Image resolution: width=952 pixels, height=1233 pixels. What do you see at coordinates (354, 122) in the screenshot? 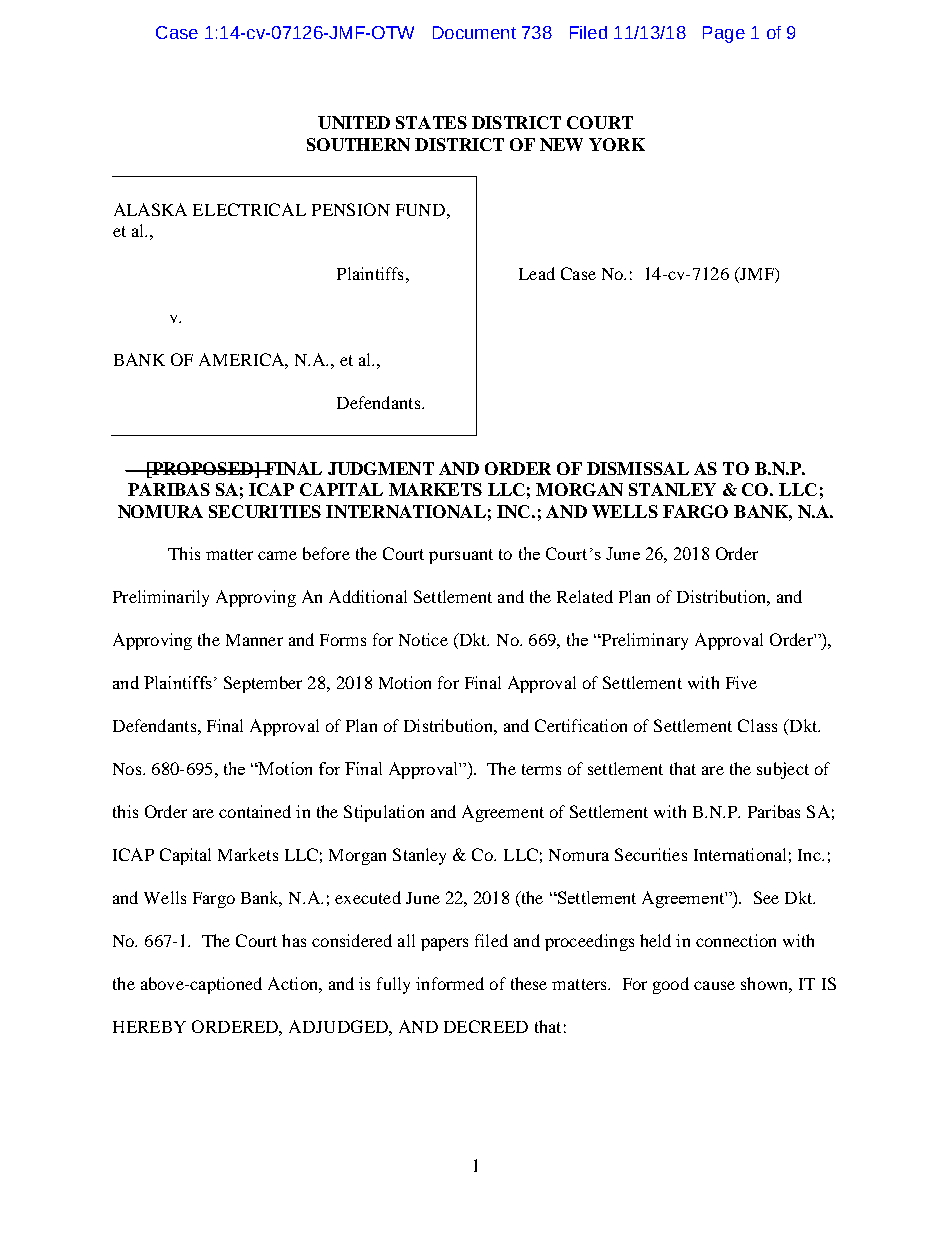
I see `UNITED` at bounding box center [354, 122].
